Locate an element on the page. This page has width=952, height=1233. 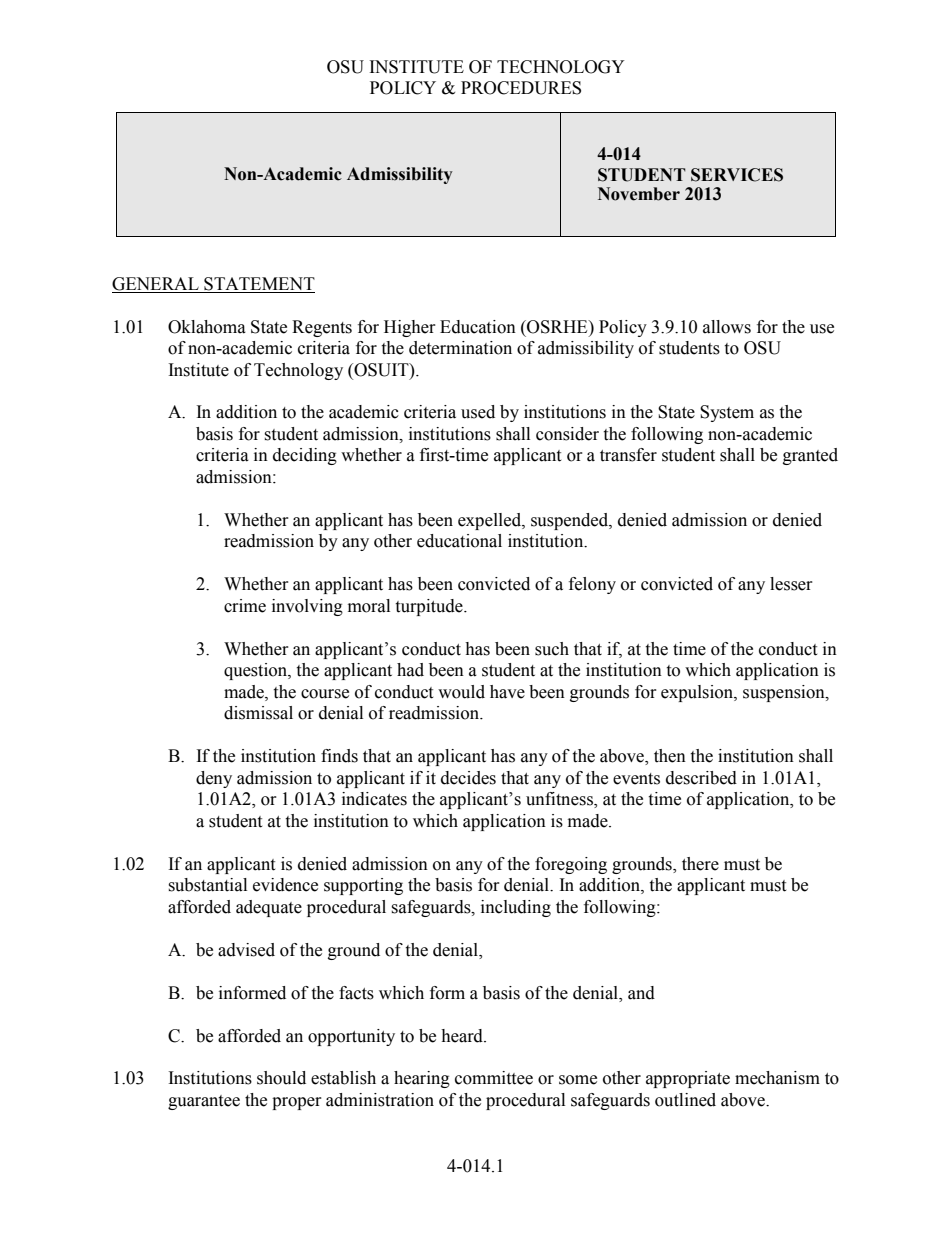
SERVICES is located at coordinates (737, 175).
